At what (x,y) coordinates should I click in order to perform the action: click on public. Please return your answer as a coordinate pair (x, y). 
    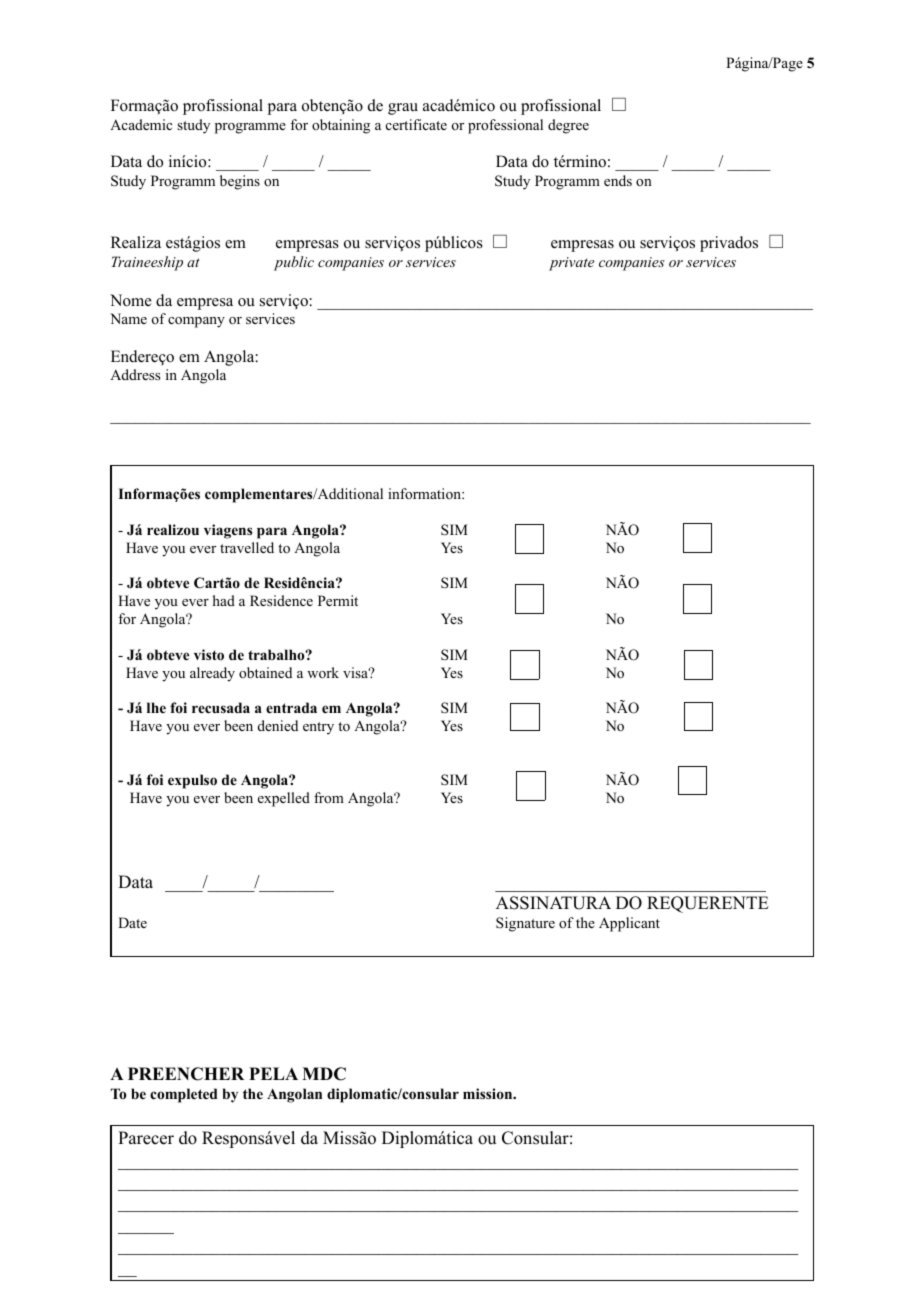
    Looking at the image, I should click on (294, 263).
